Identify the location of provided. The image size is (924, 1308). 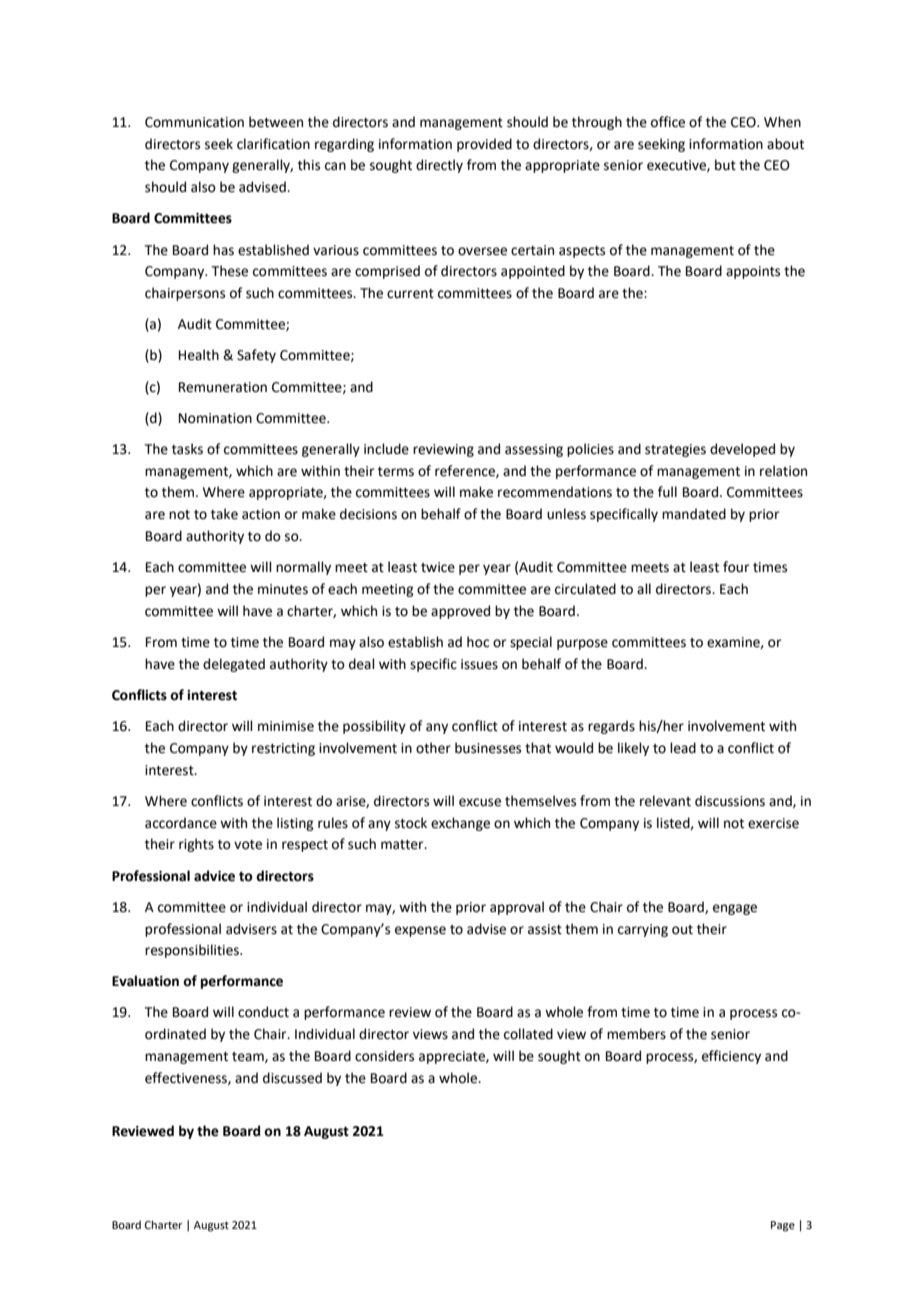
(484, 145).
